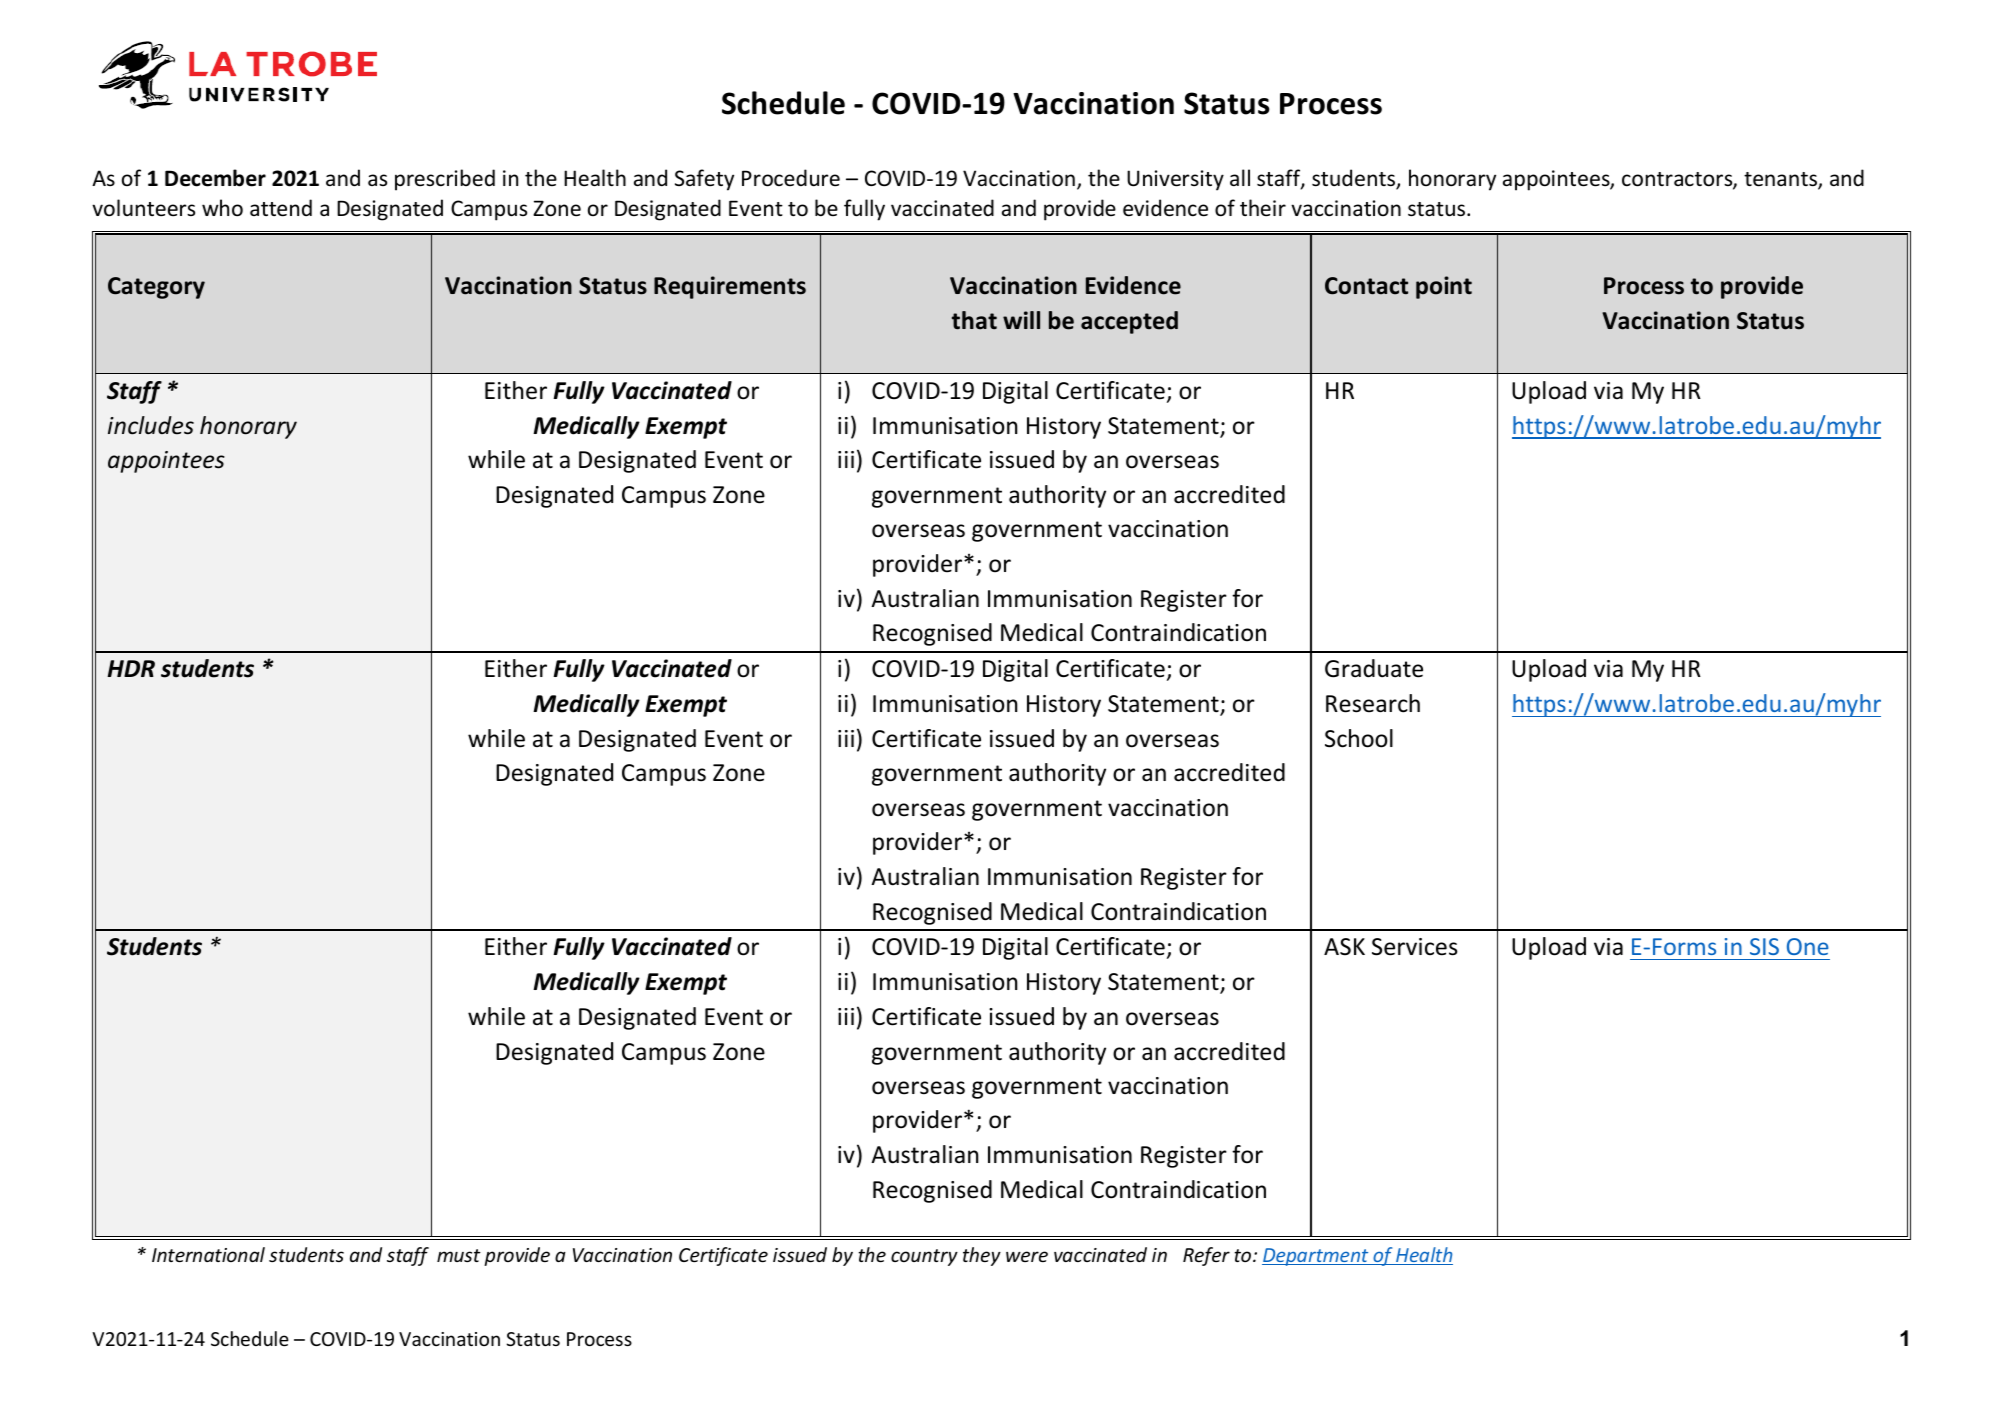 The height and width of the screenshot is (1422, 2011). I want to click on HDR, so click(131, 668).
